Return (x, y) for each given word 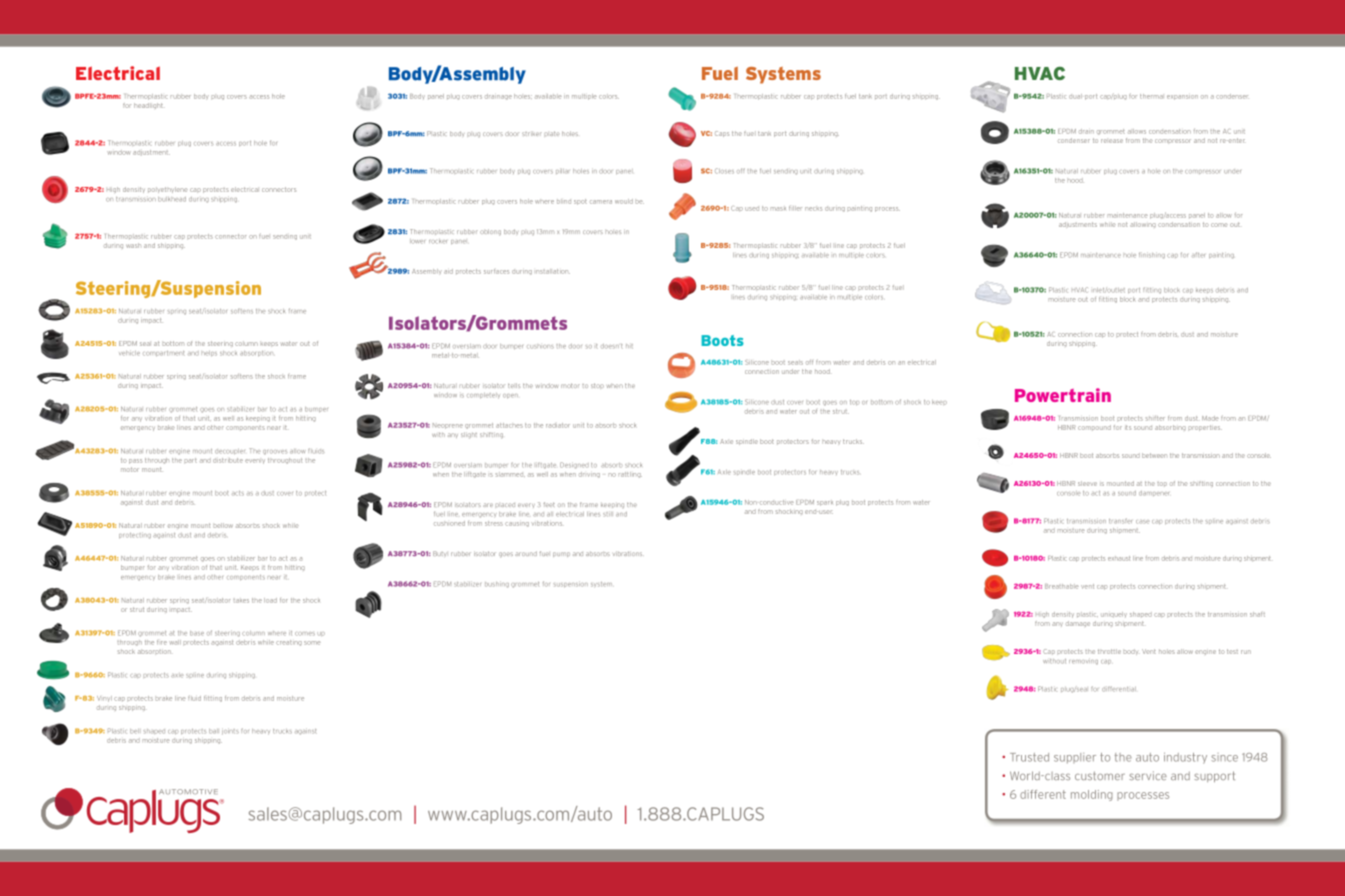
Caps (722, 134)
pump (561, 554)
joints (230, 731)
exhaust (1119, 558)
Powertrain (1063, 395)
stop (597, 385)
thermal (1151, 96)
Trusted (1029, 757)
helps (209, 353)
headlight (148, 106)
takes (241, 601)
